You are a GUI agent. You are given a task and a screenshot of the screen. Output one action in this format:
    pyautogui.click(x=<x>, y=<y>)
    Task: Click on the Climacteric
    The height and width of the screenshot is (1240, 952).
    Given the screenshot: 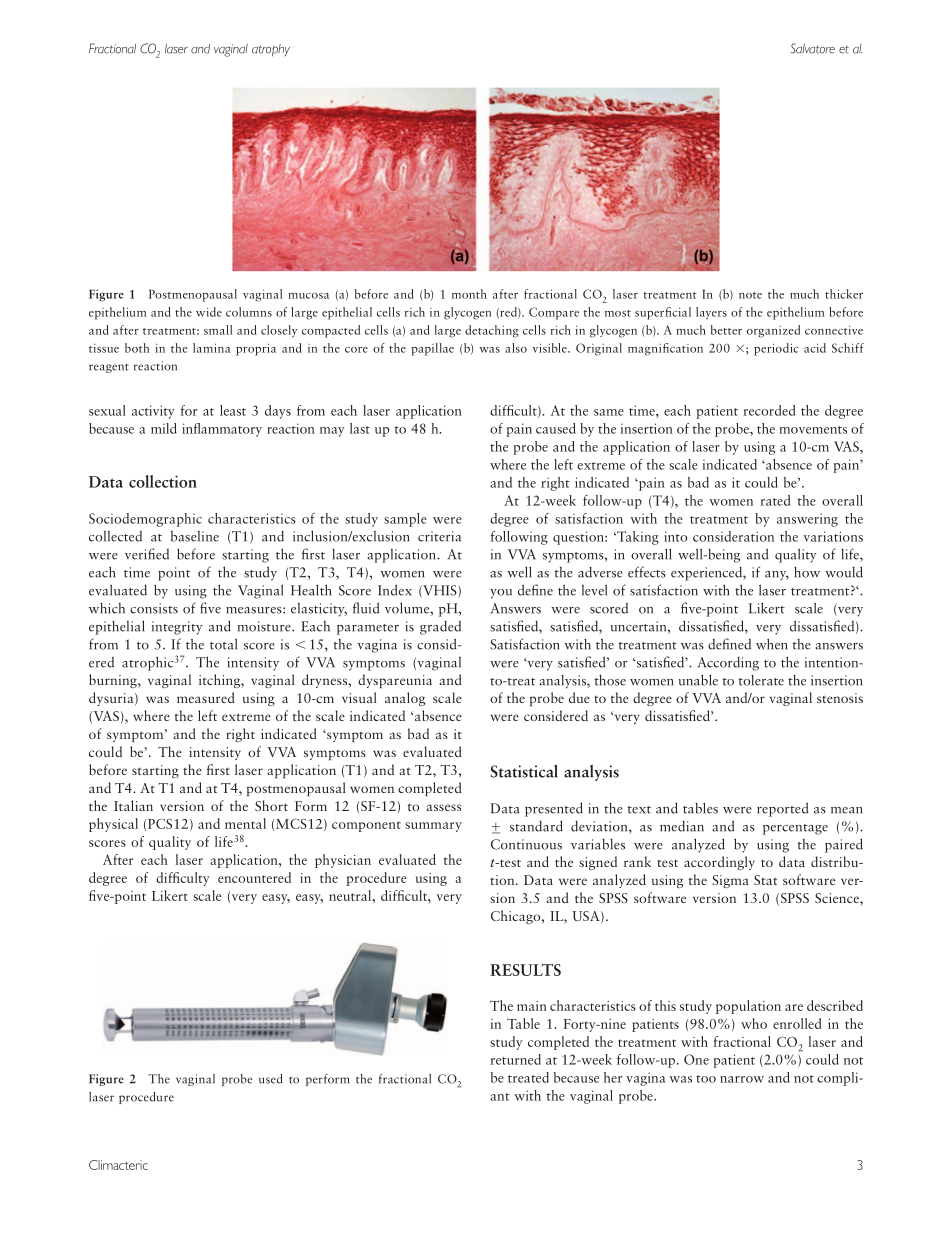 What is the action you would take?
    pyautogui.click(x=118, y=1165)
